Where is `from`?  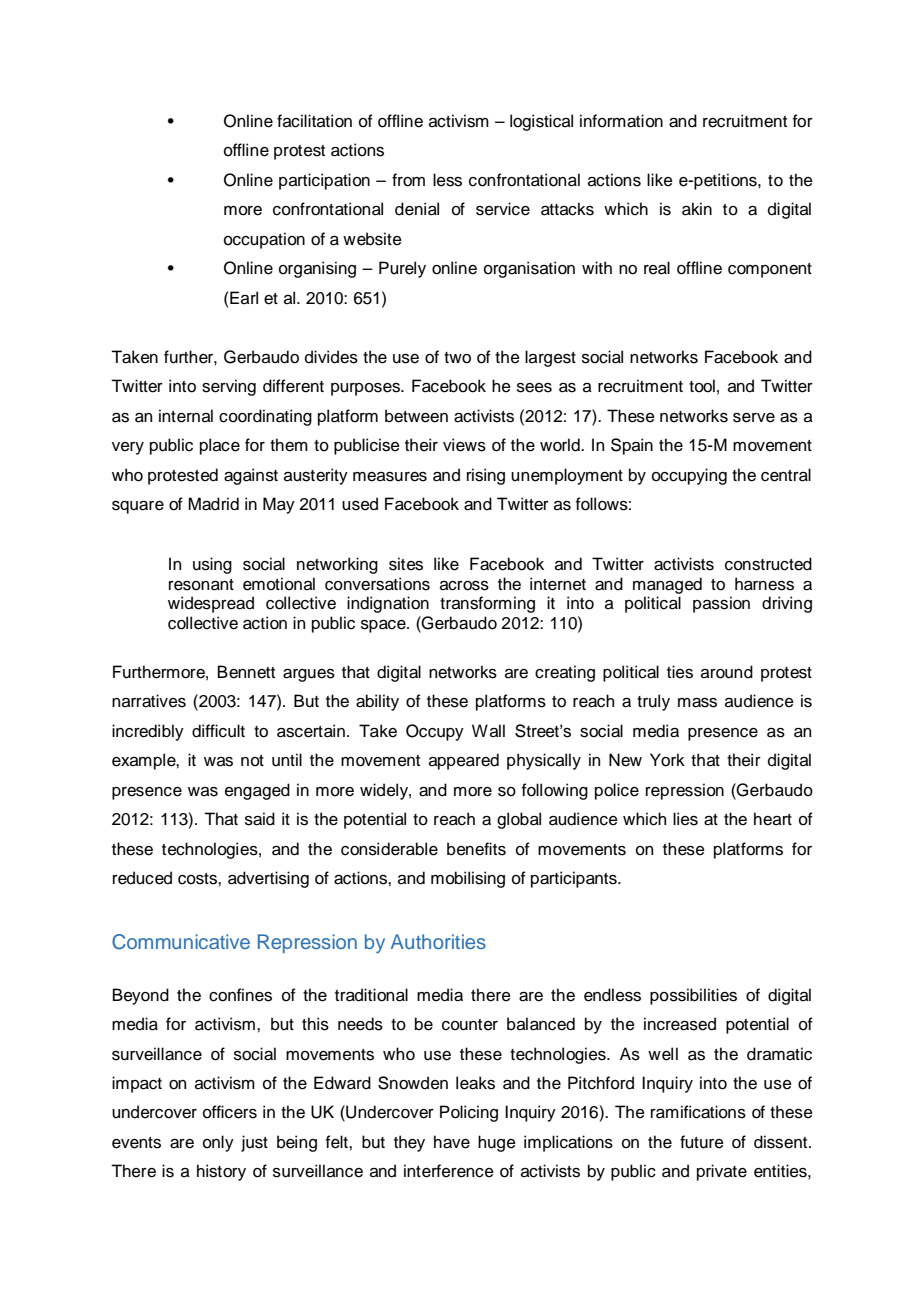
from is located at coordinates (408, 180).
